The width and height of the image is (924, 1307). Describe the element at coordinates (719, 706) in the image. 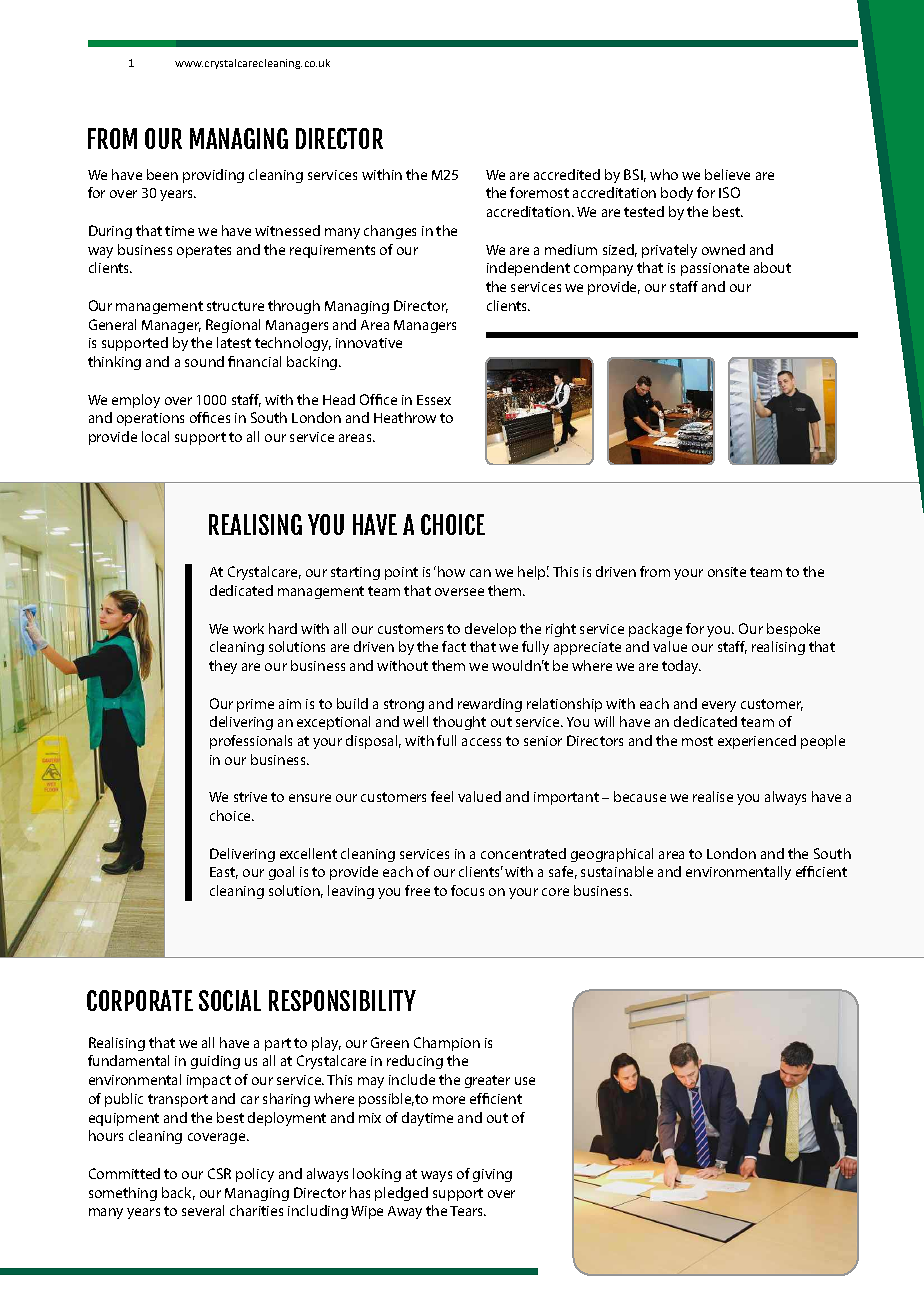

I see `every` at that location.
